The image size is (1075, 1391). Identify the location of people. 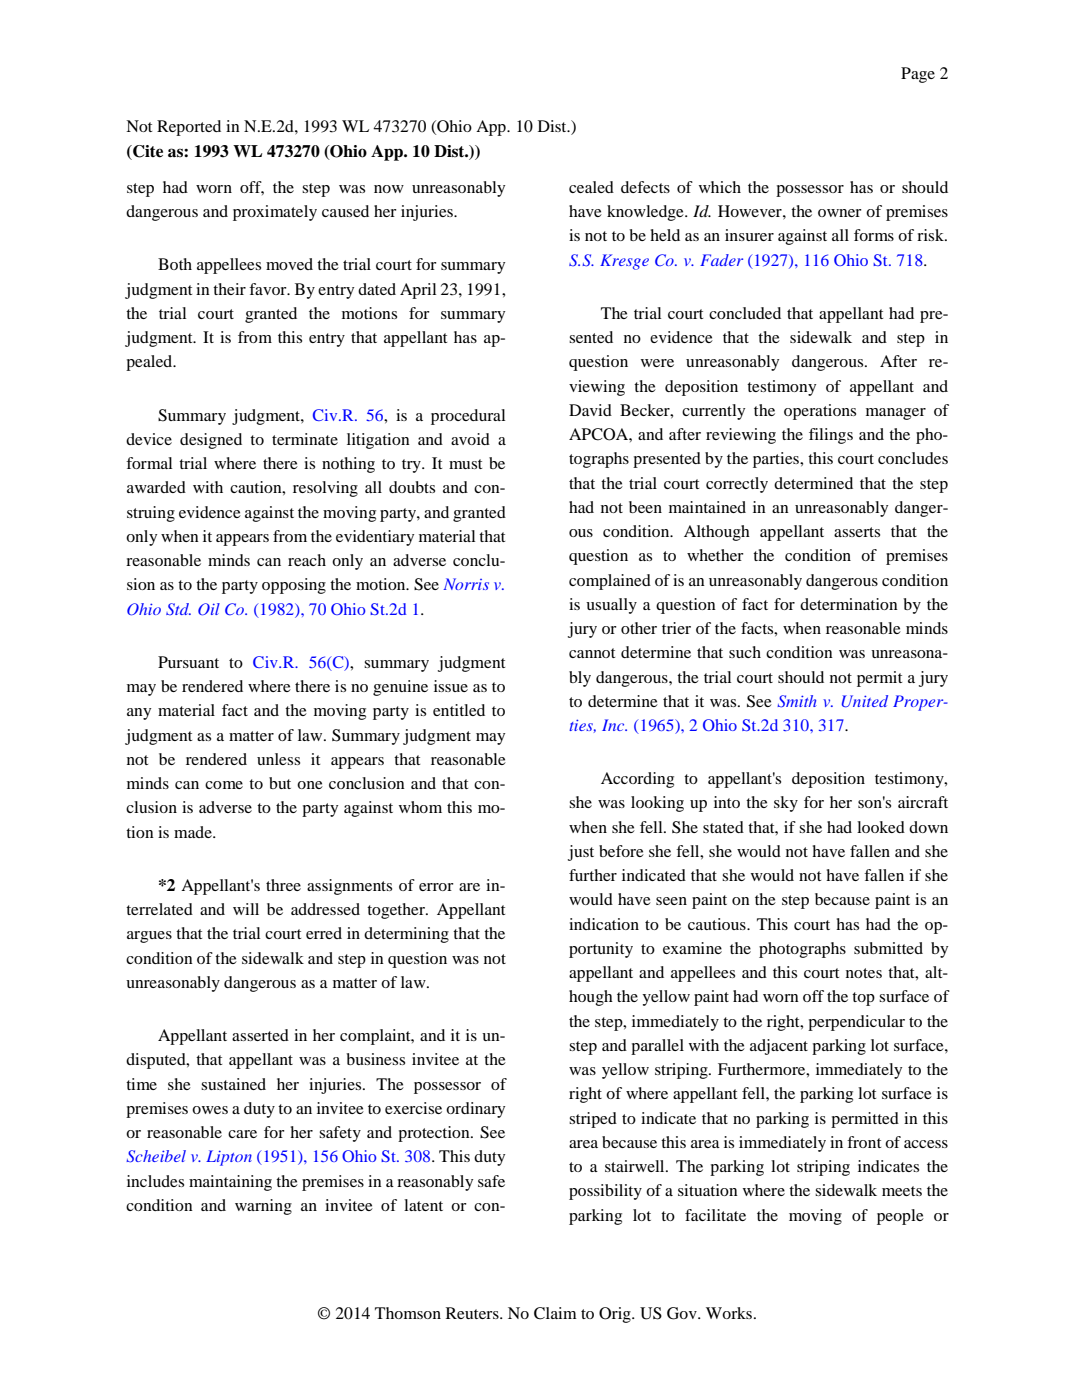
(900, 1217).
